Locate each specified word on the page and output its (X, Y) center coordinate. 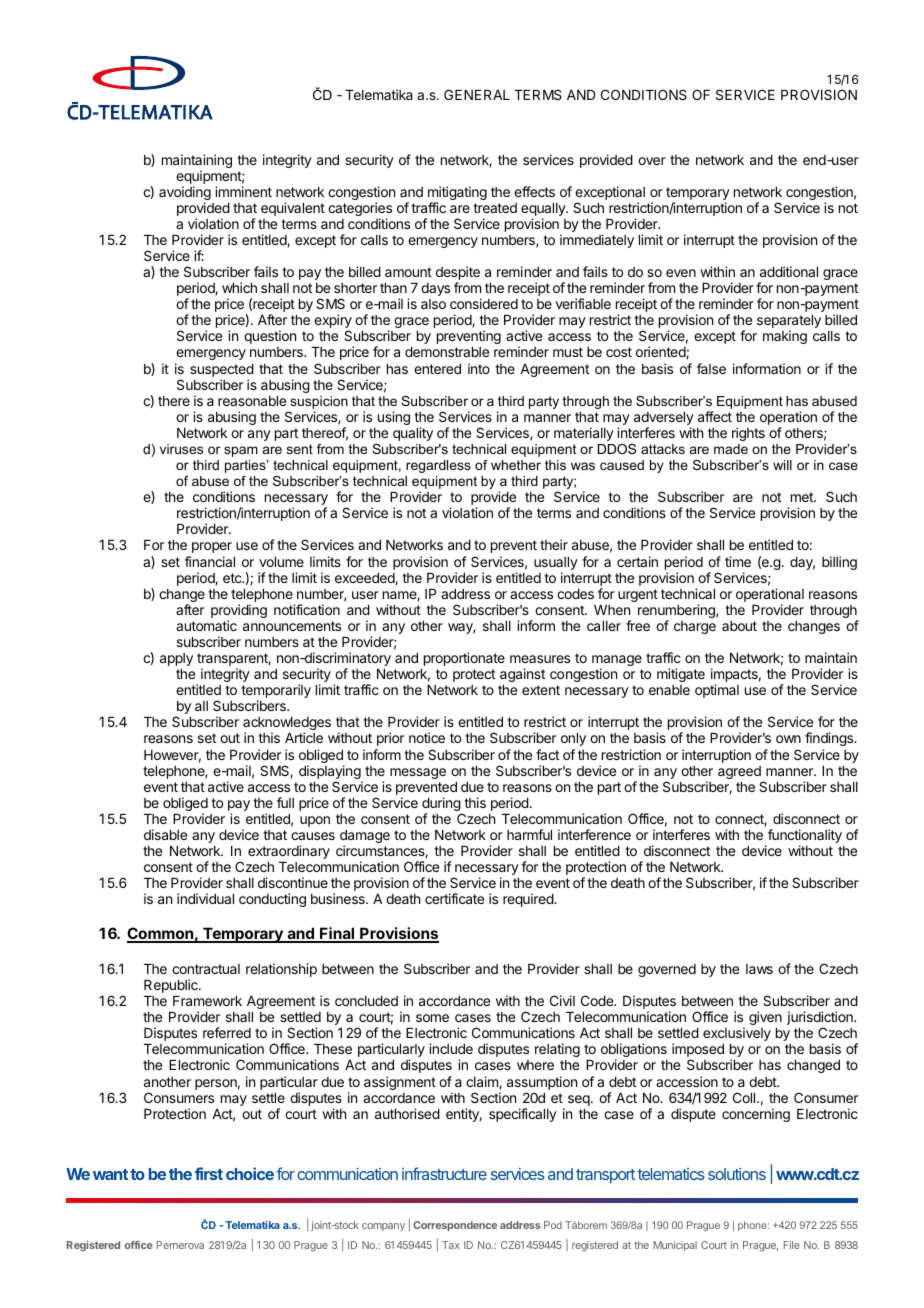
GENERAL (477, 94)
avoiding (185, 194)
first (209, 1173)
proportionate (464, 659)
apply (176, 659)
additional (789, 271)
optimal (717, 691)
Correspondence (455, 1226)
